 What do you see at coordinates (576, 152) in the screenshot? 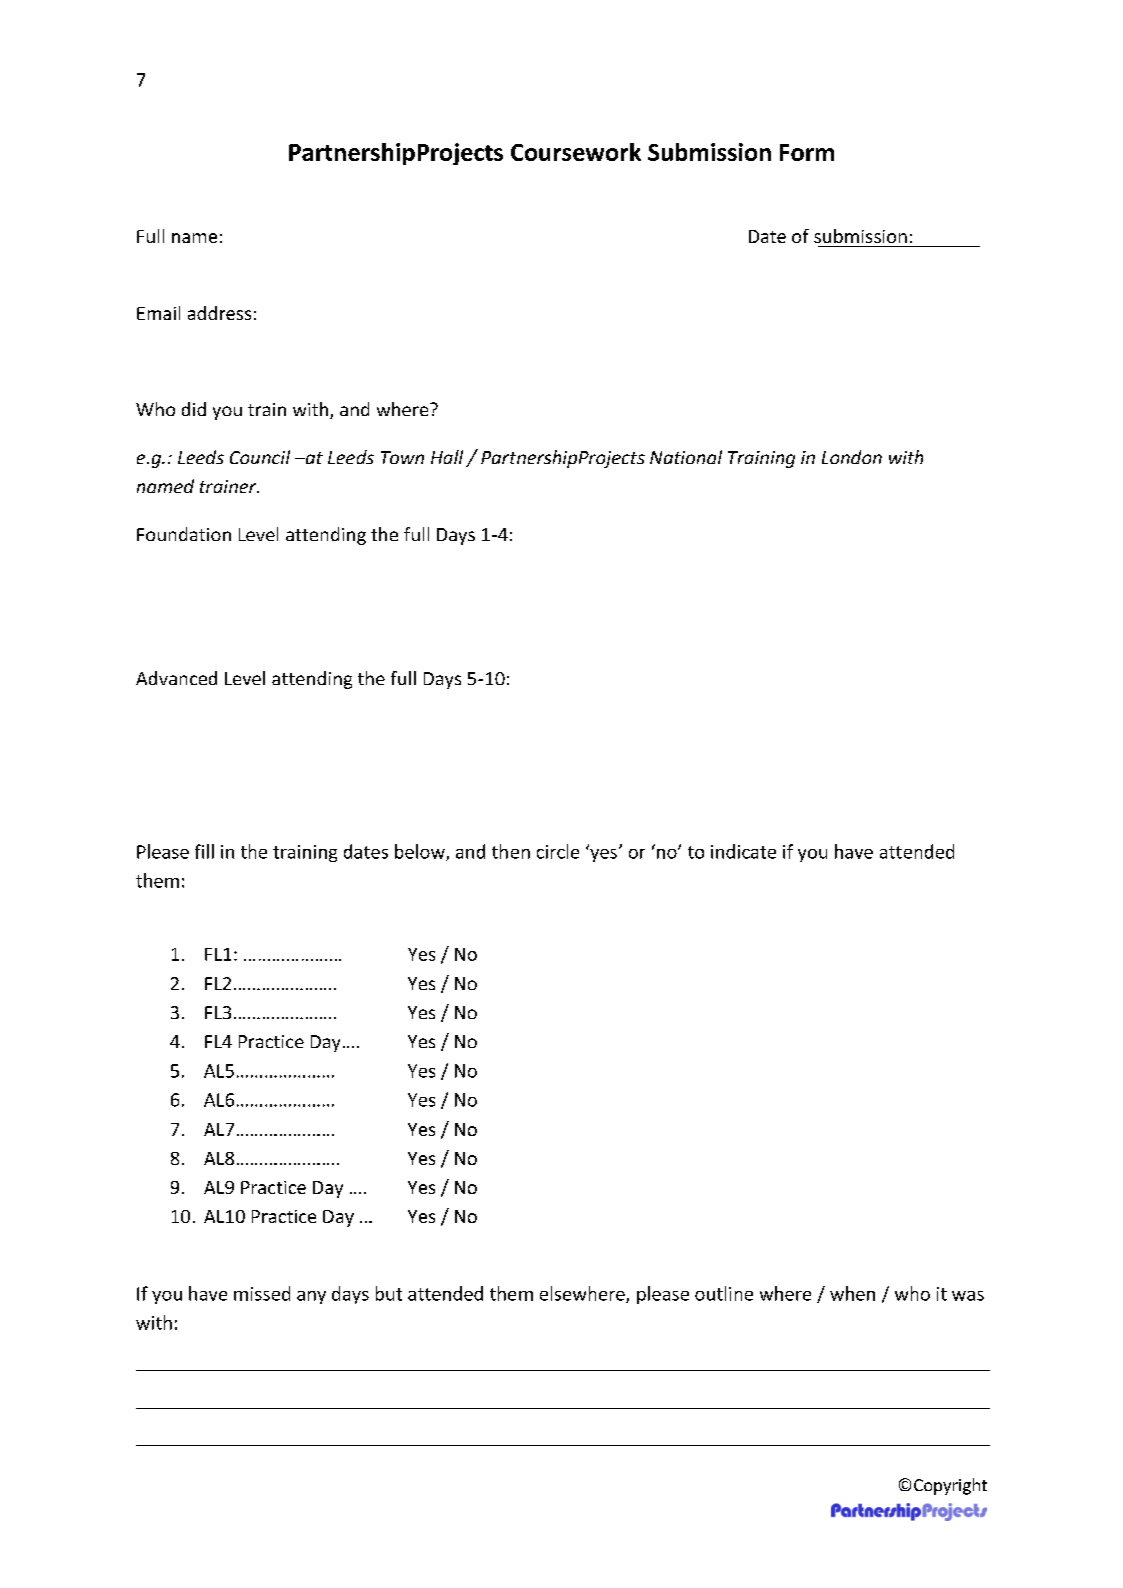
I see `Coursework` at bounding box center [576, 152].
